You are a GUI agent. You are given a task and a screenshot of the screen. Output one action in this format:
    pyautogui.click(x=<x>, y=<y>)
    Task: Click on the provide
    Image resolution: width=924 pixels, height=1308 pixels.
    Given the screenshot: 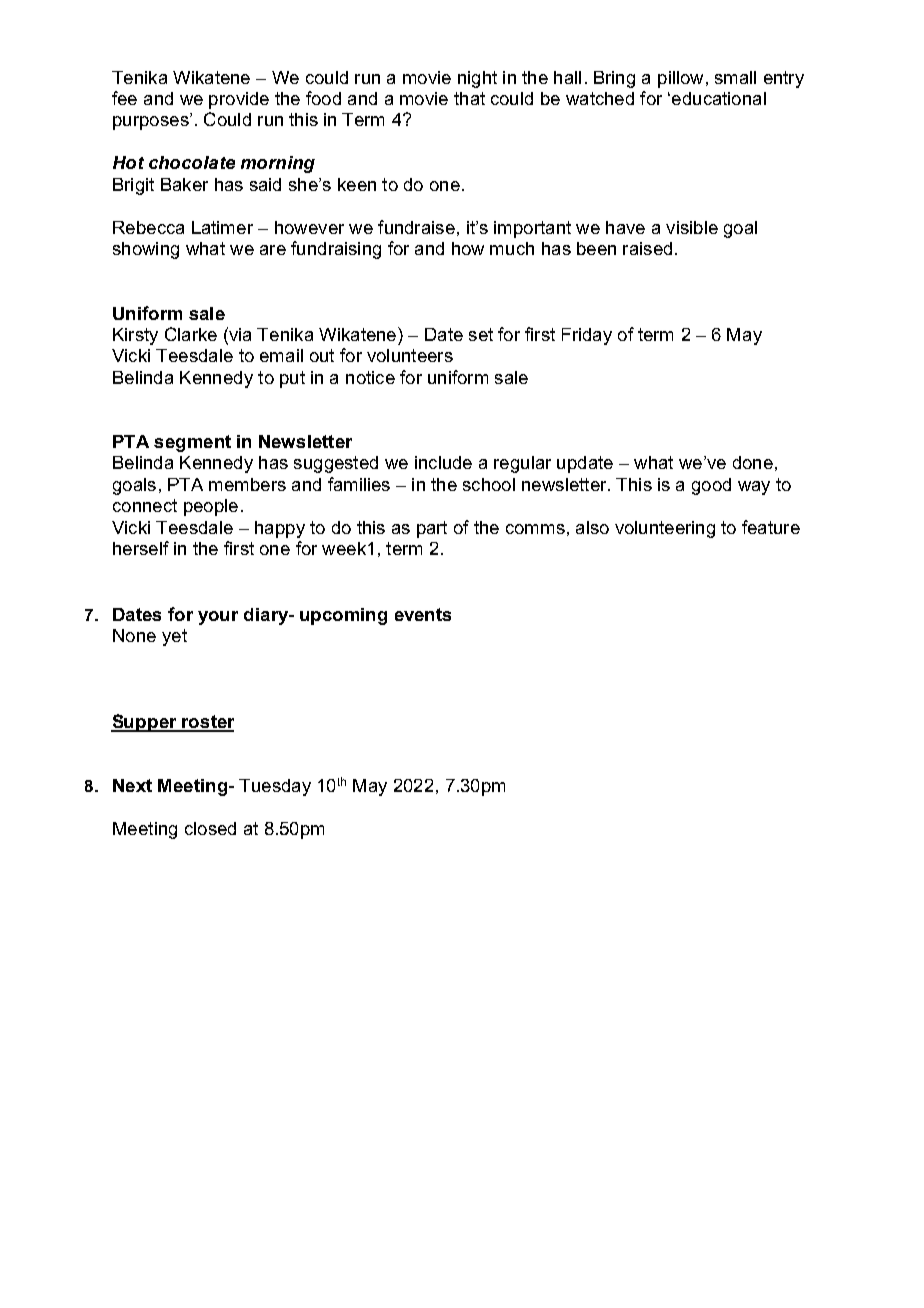 What is the action you would take?
    pyautogui.click(x=239, y=100)
